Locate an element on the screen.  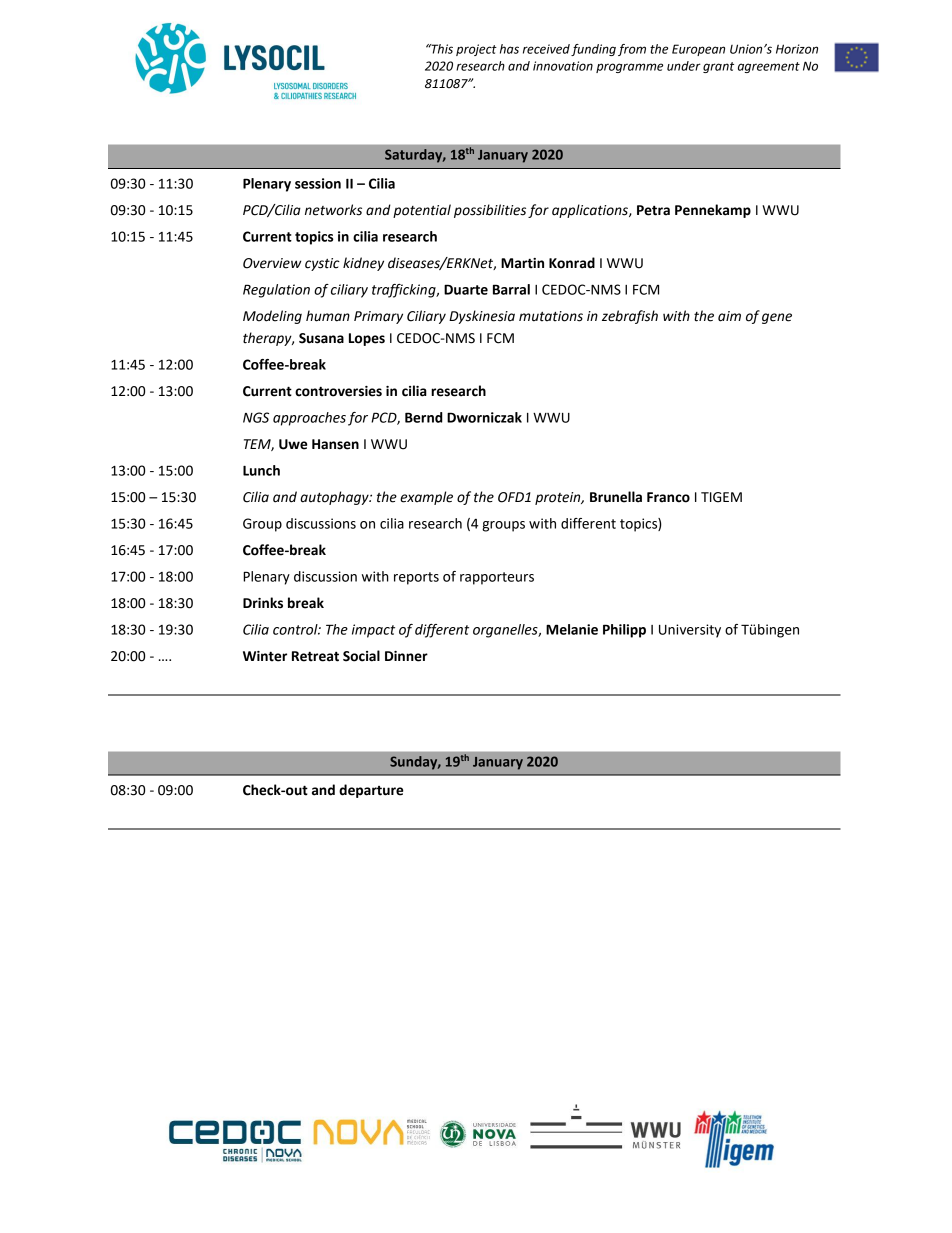
cystic is located at coordinates (322, 264).
